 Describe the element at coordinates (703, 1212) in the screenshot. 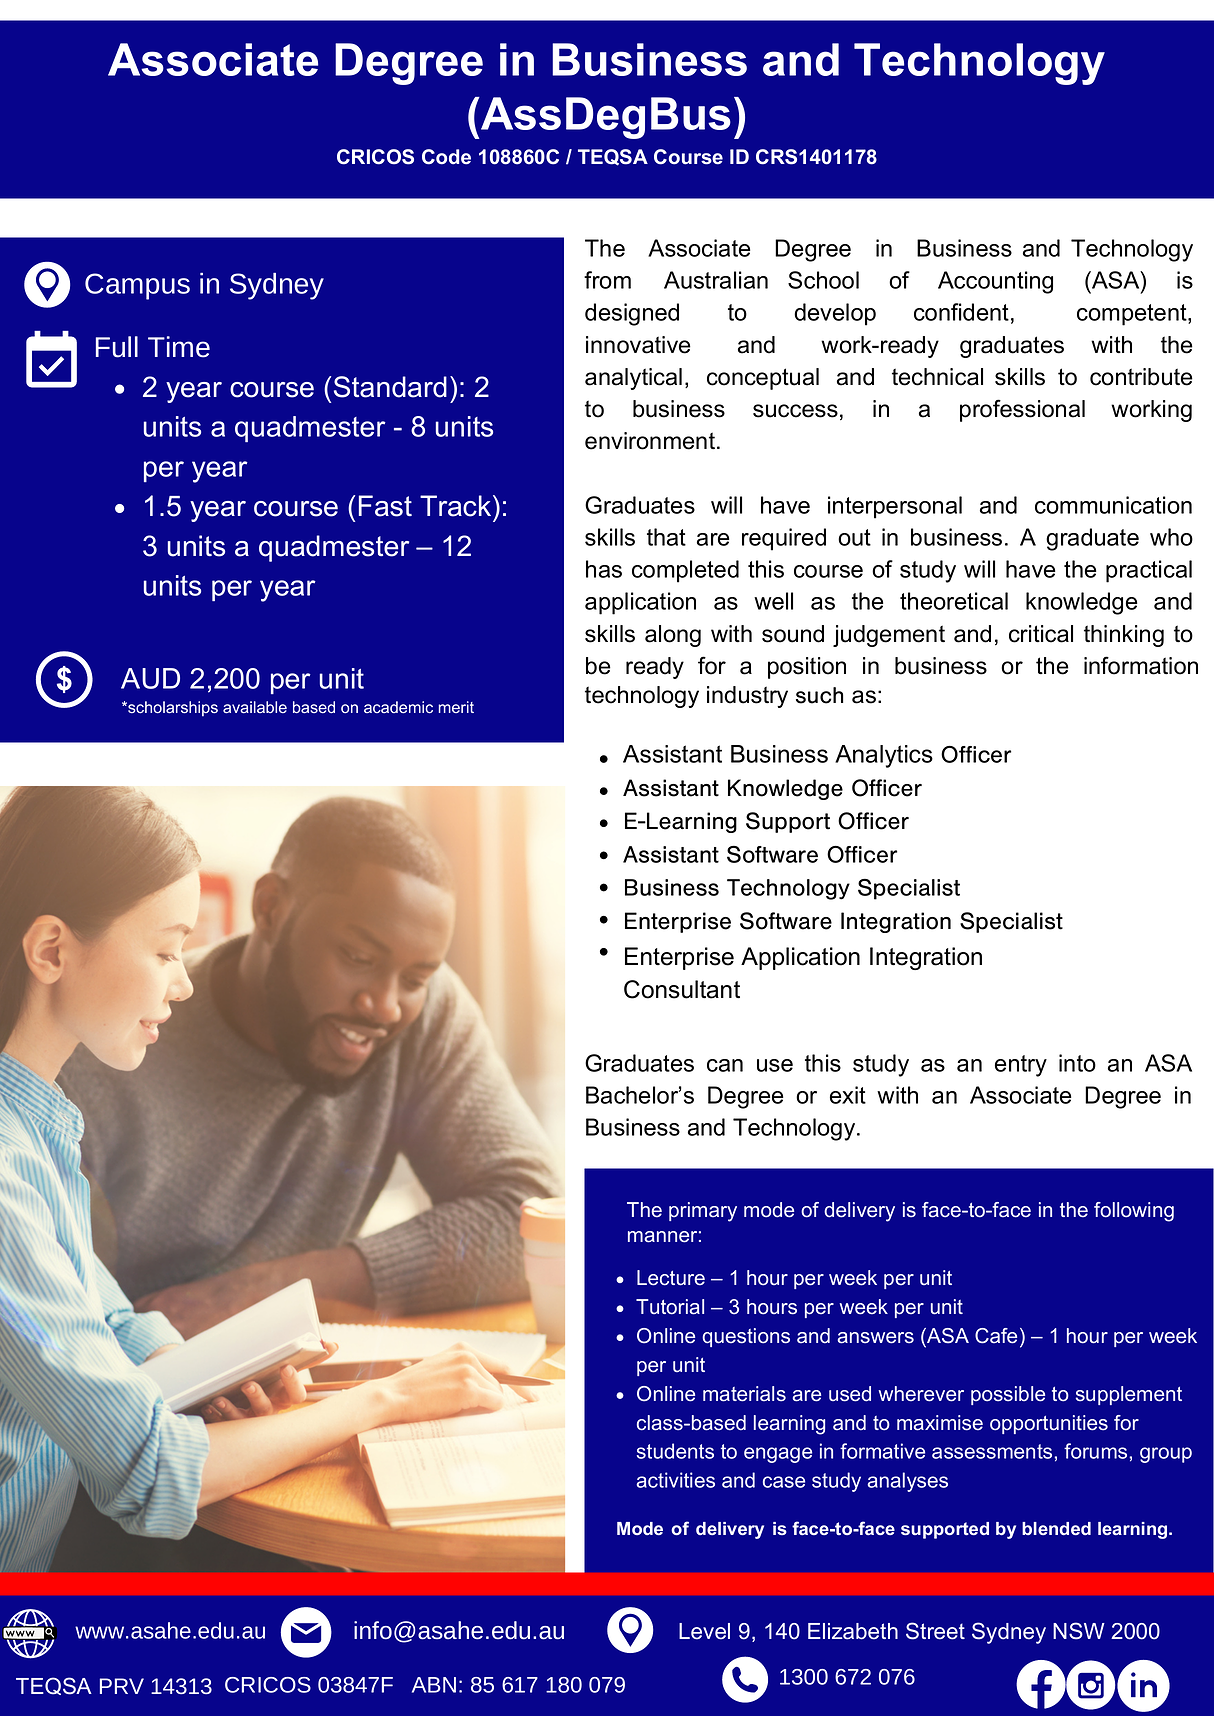

I see `primary` at that location.
